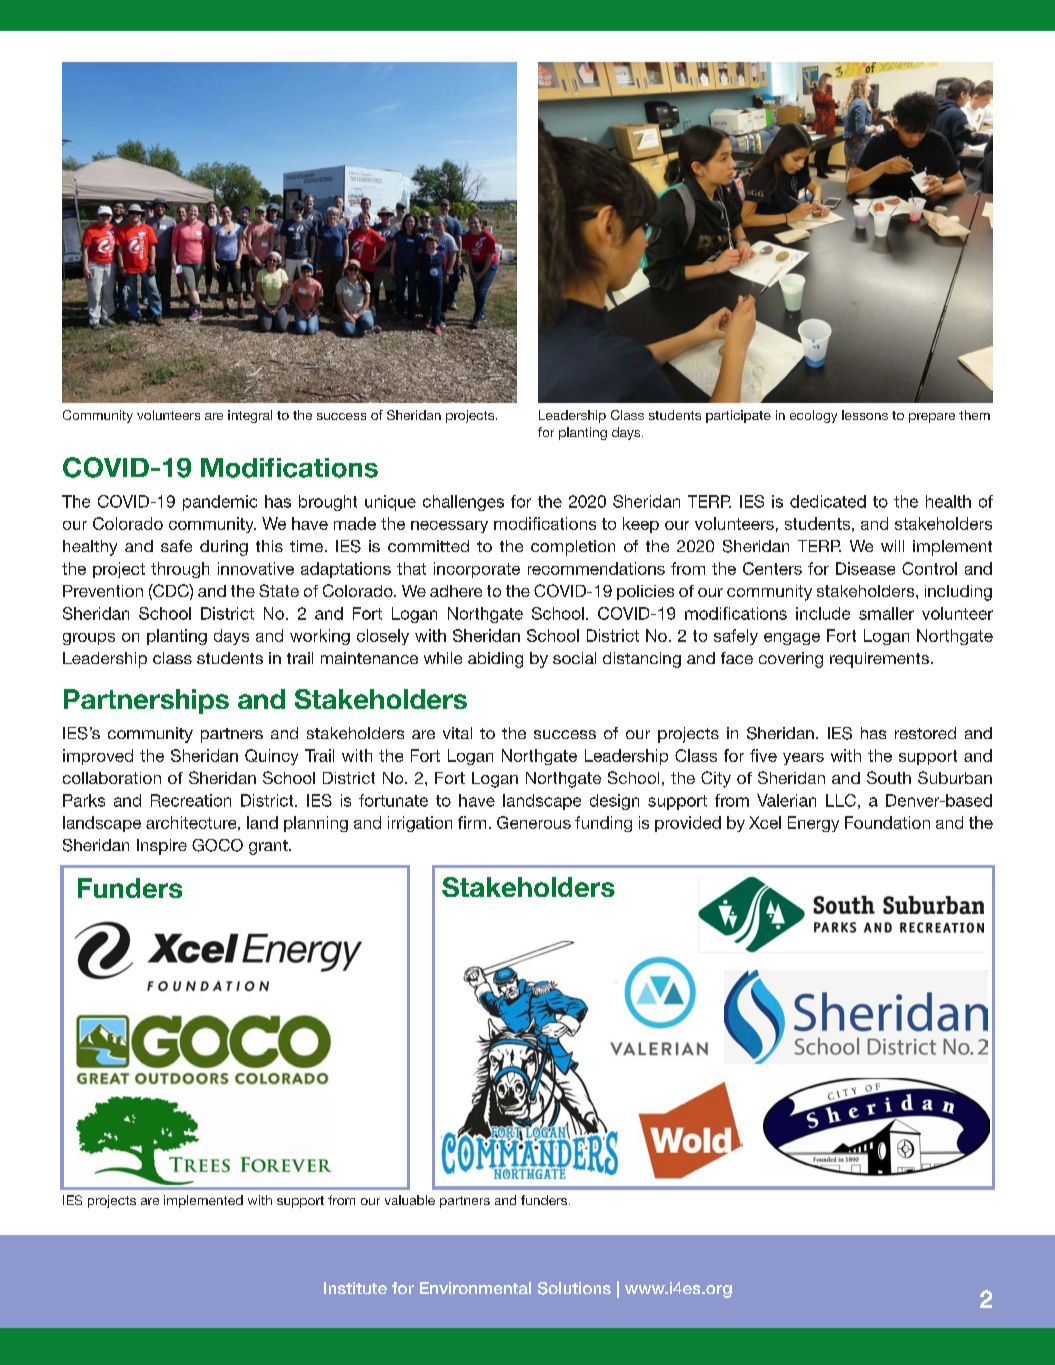  What do you see at coordinates (925, 733) in the screenshot?
I see `restored` at bounding box center [925, 733].
